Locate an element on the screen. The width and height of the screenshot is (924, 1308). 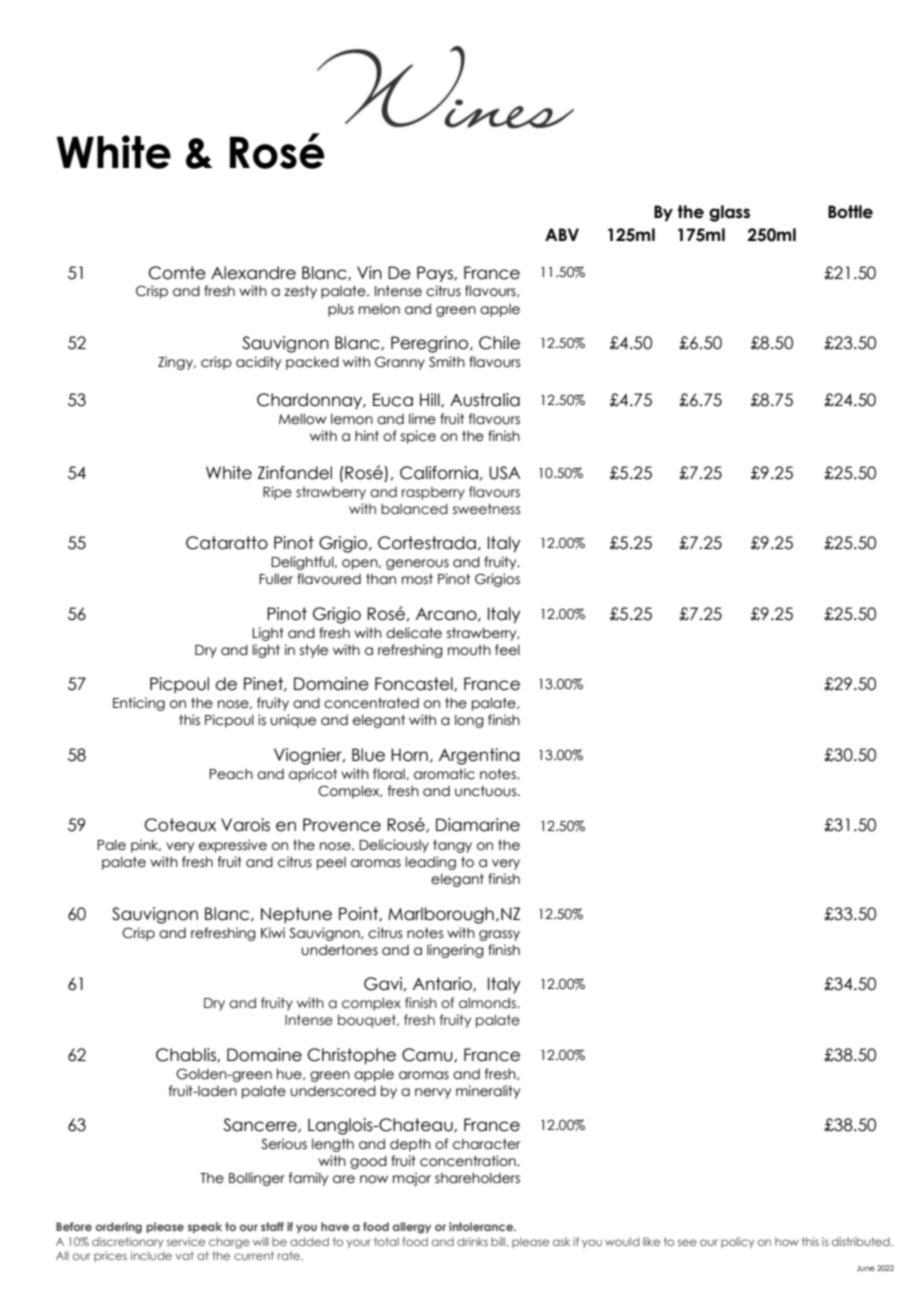
how is located at coordinates (787, 1241).
